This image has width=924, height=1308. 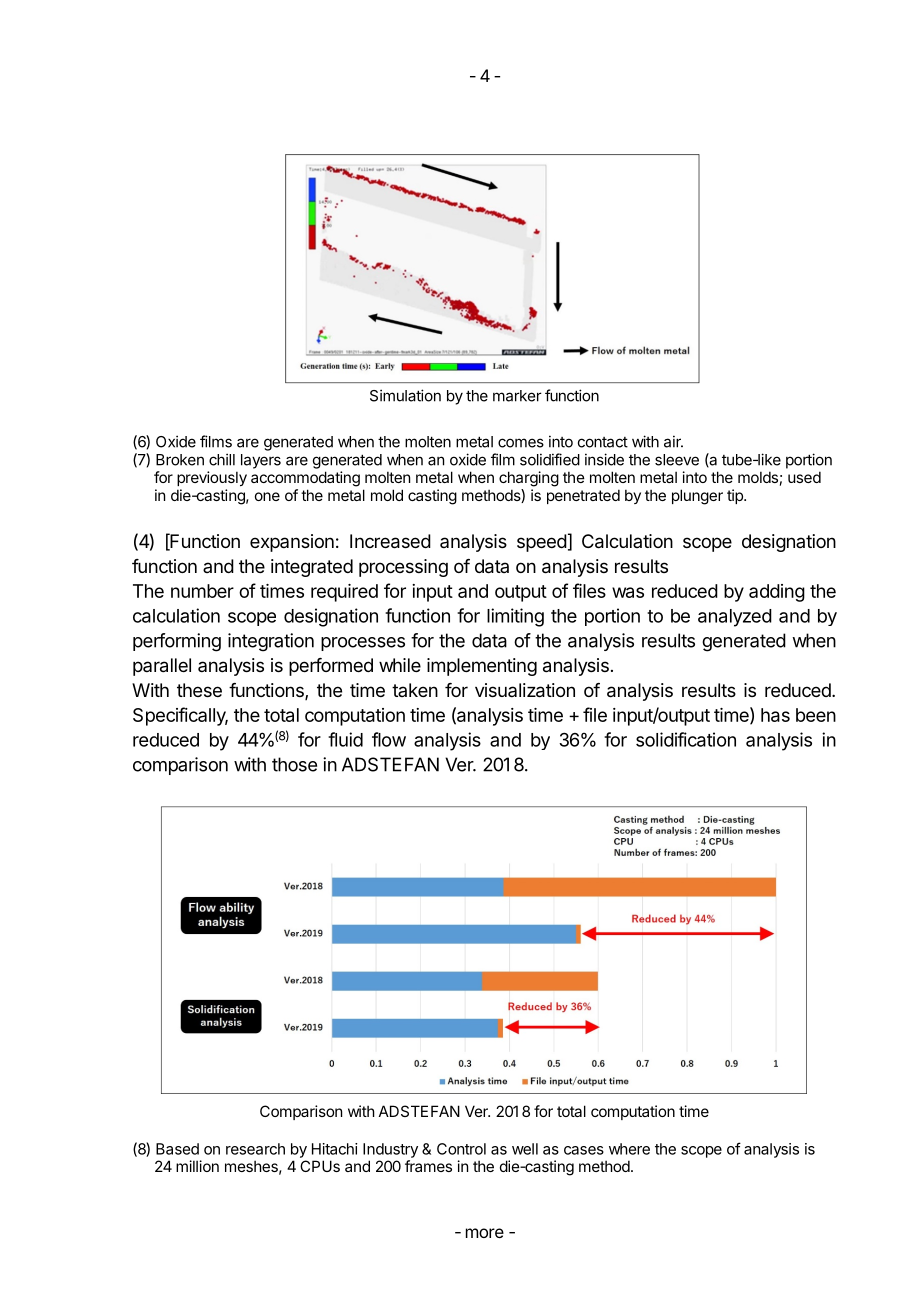 What do you see at coordinates (199, 690) in the image?
I see `these` at bounding box center [199, 690].
